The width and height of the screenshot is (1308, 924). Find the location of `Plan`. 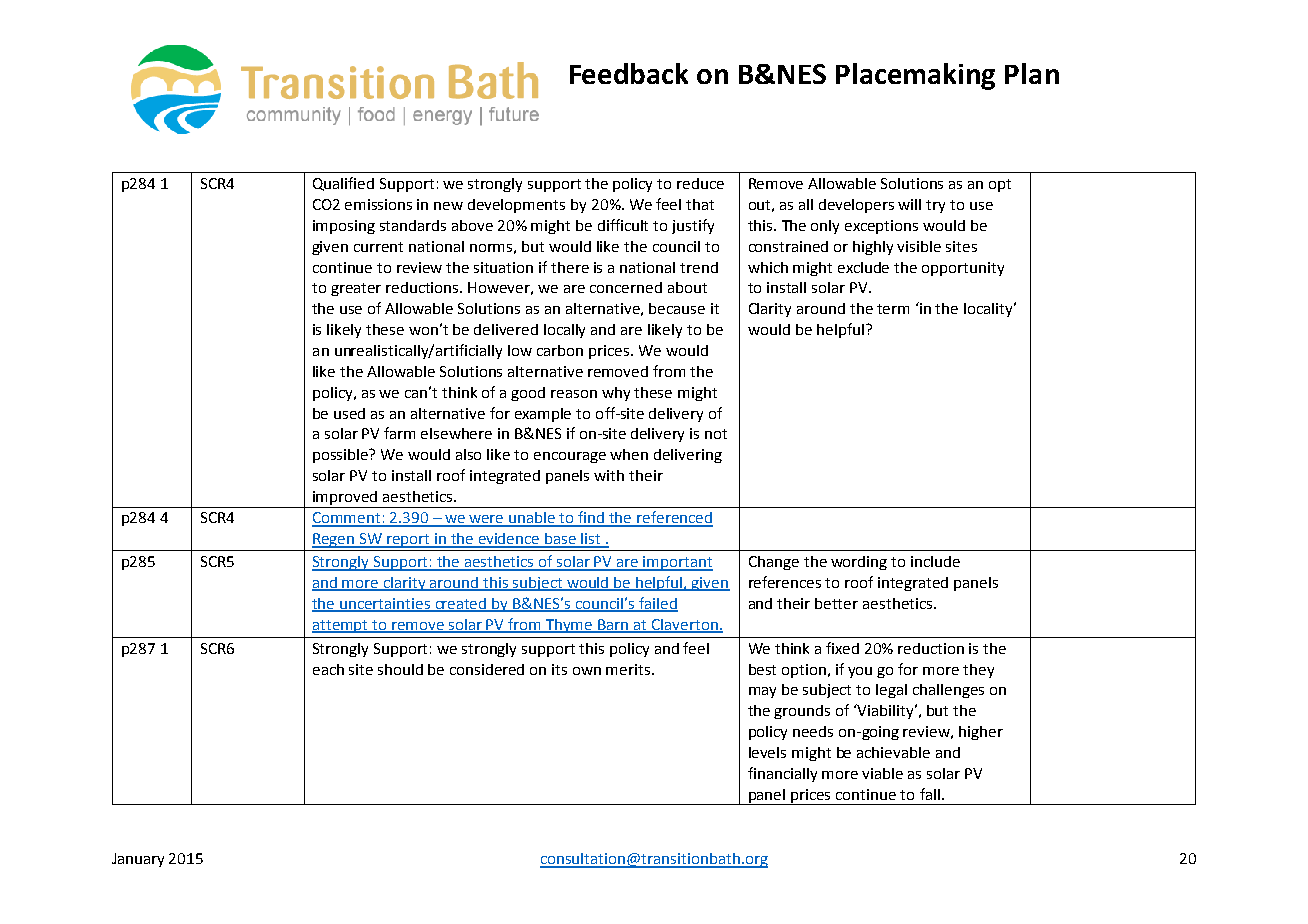

Plan is located at coordinates (1032, 73).
